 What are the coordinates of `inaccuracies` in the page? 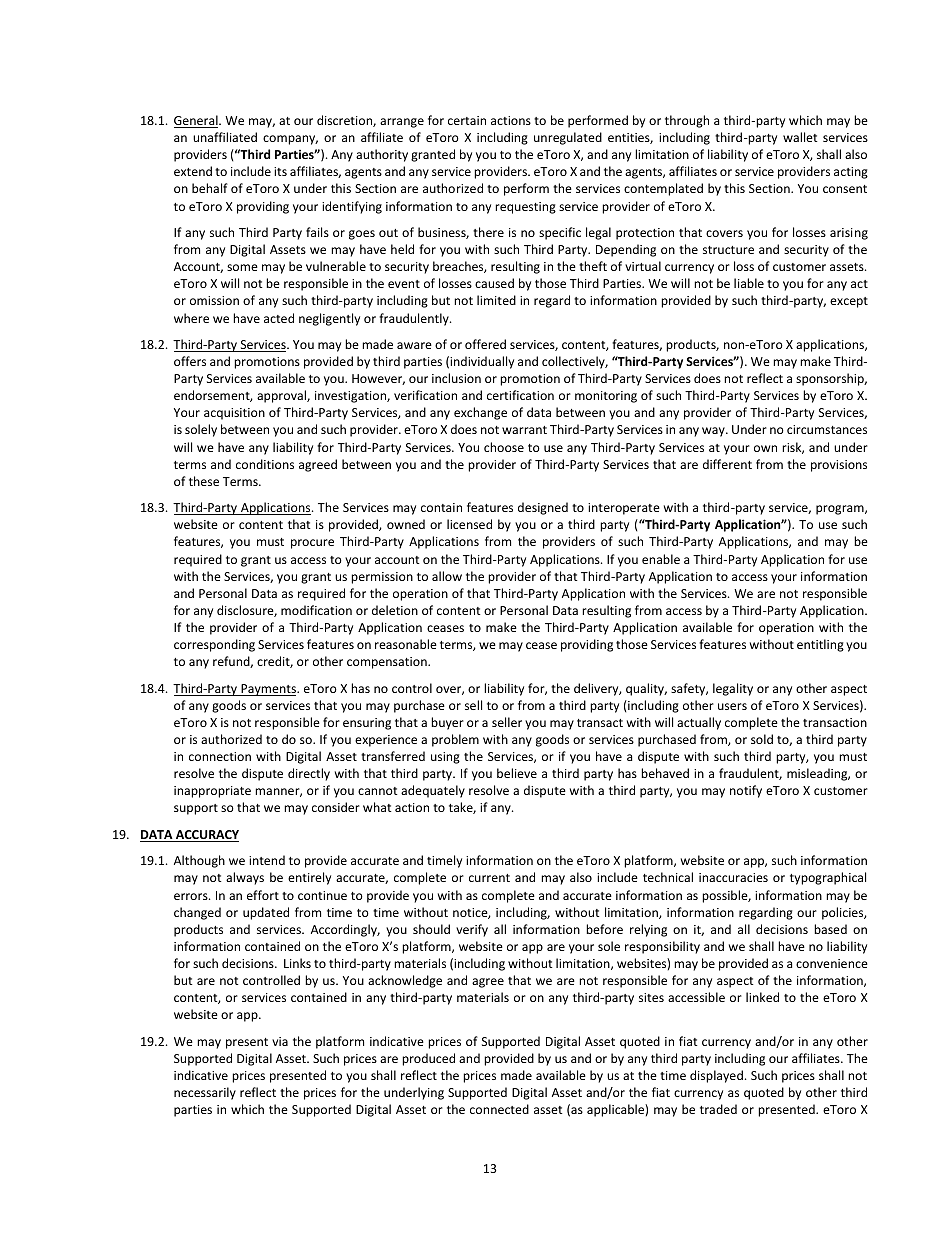 It's located at (733, 877).
